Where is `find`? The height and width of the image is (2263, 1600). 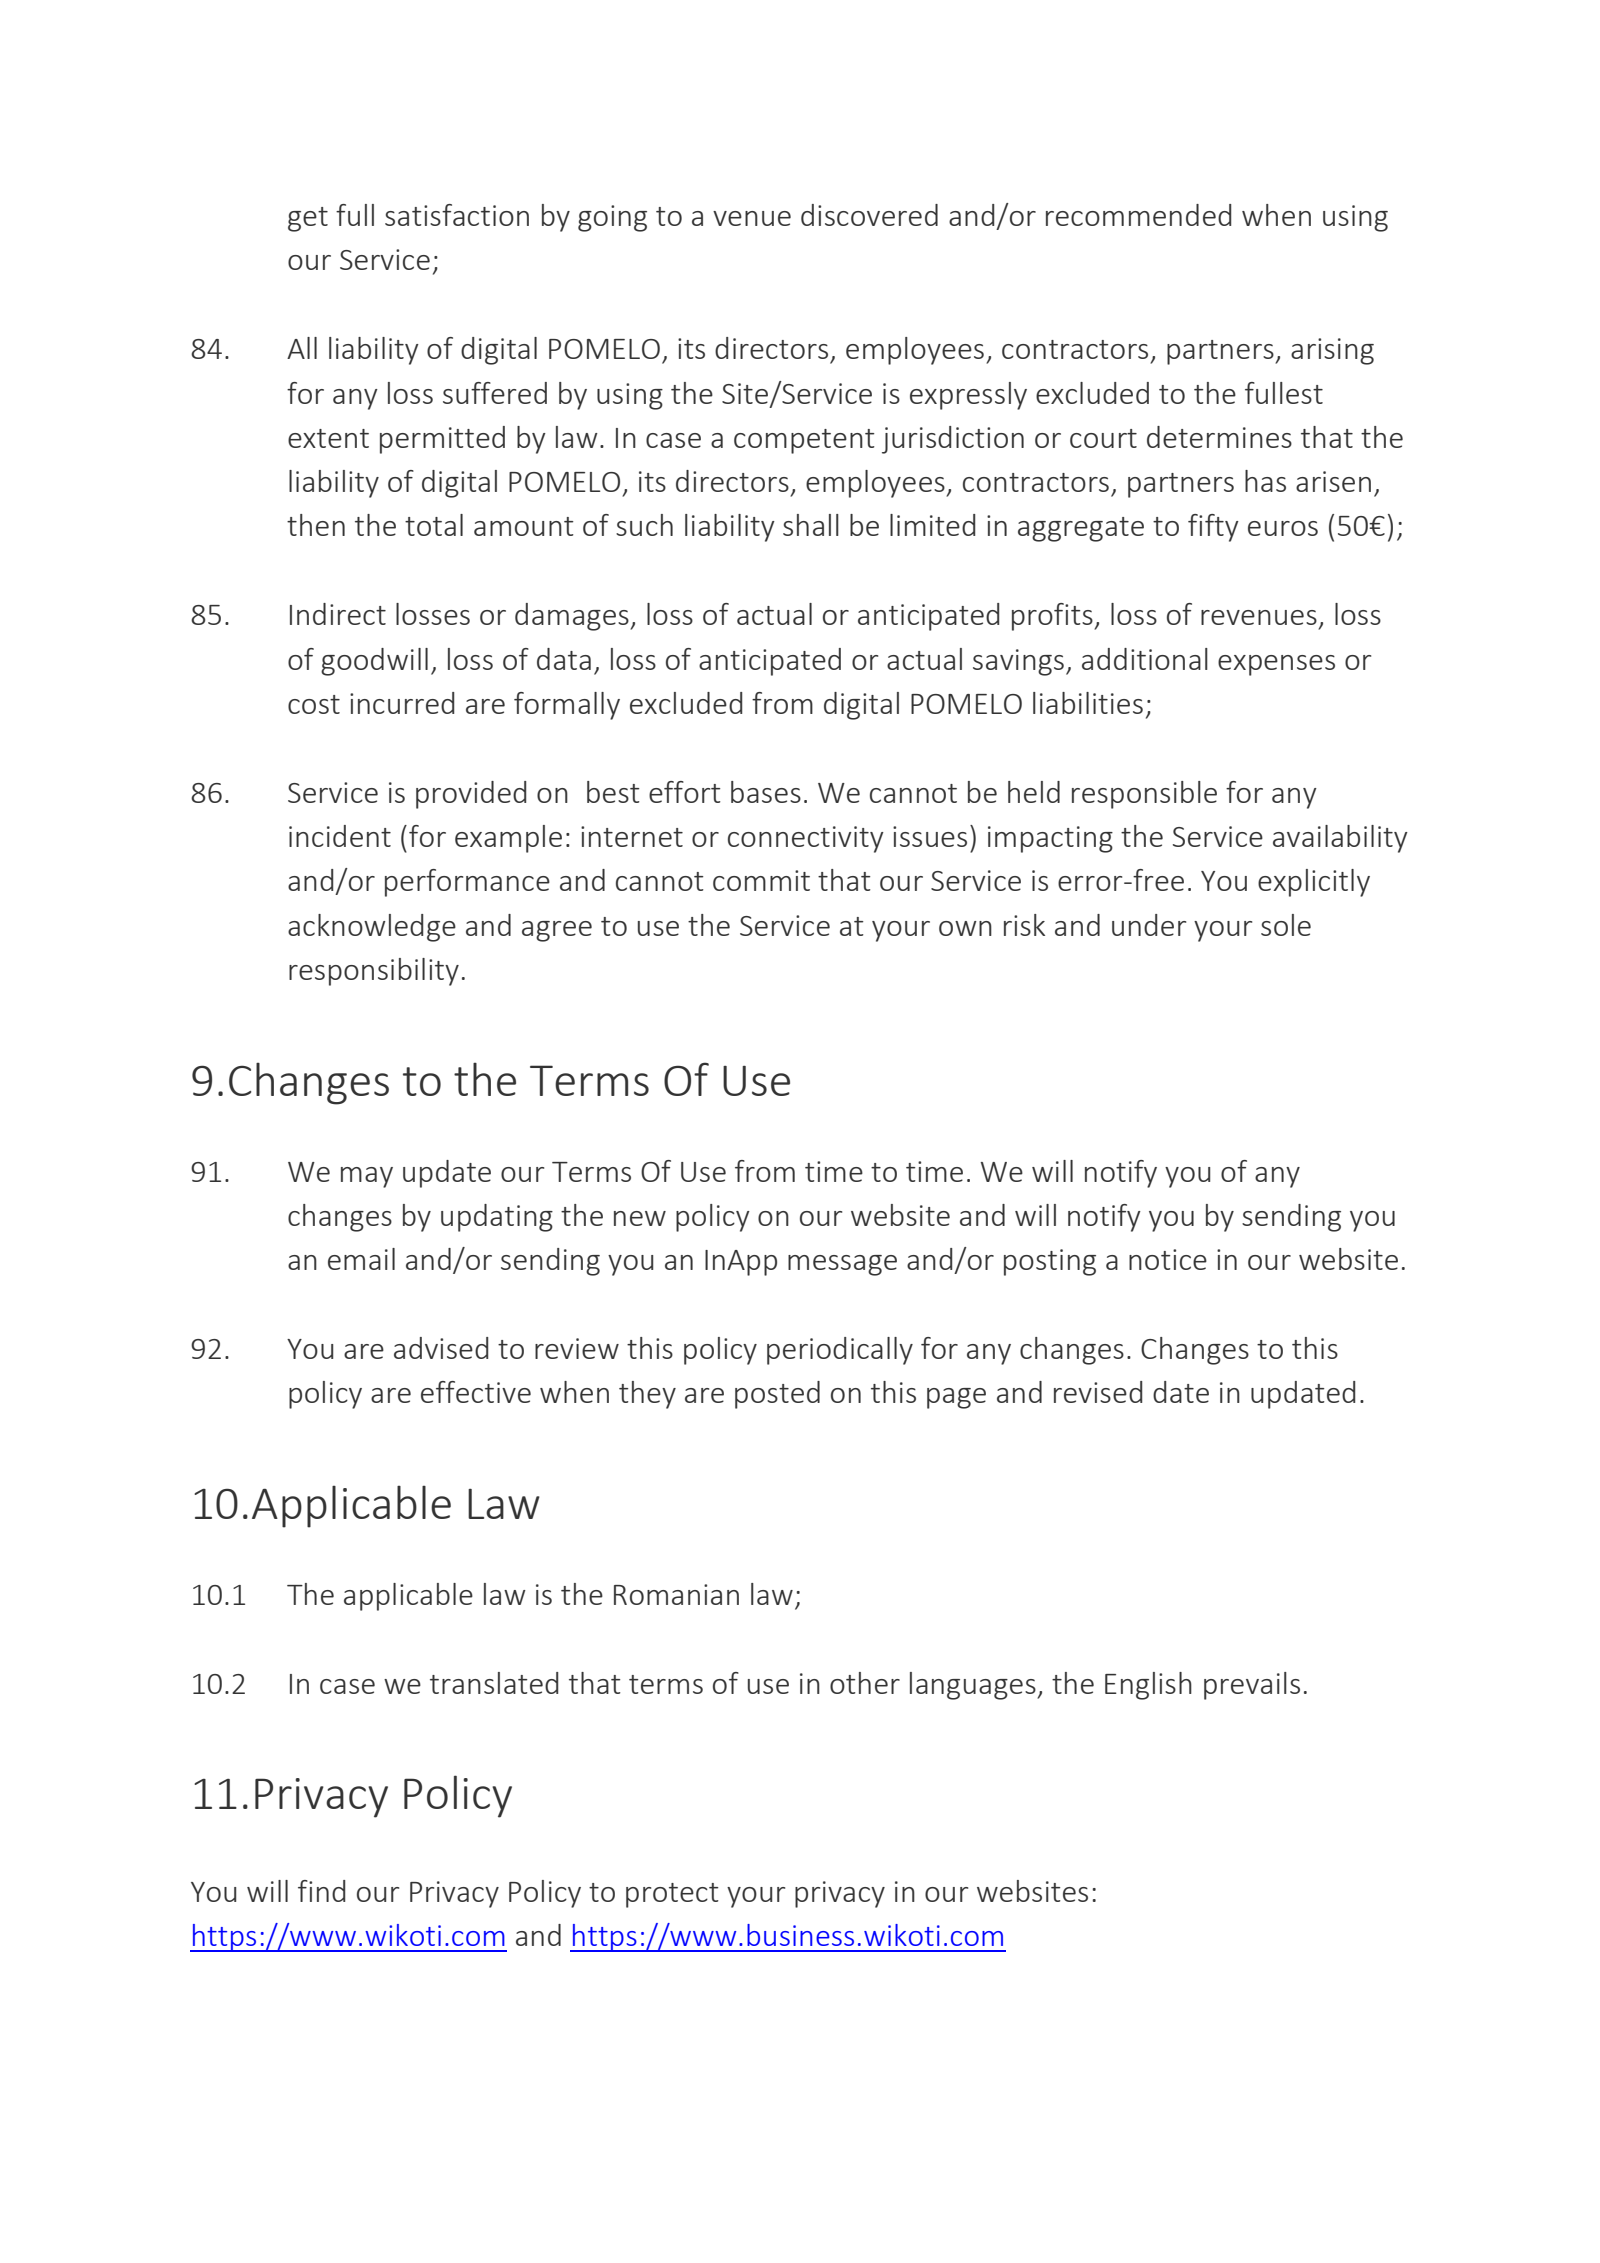 find is located at coordinates (321, 1891).
